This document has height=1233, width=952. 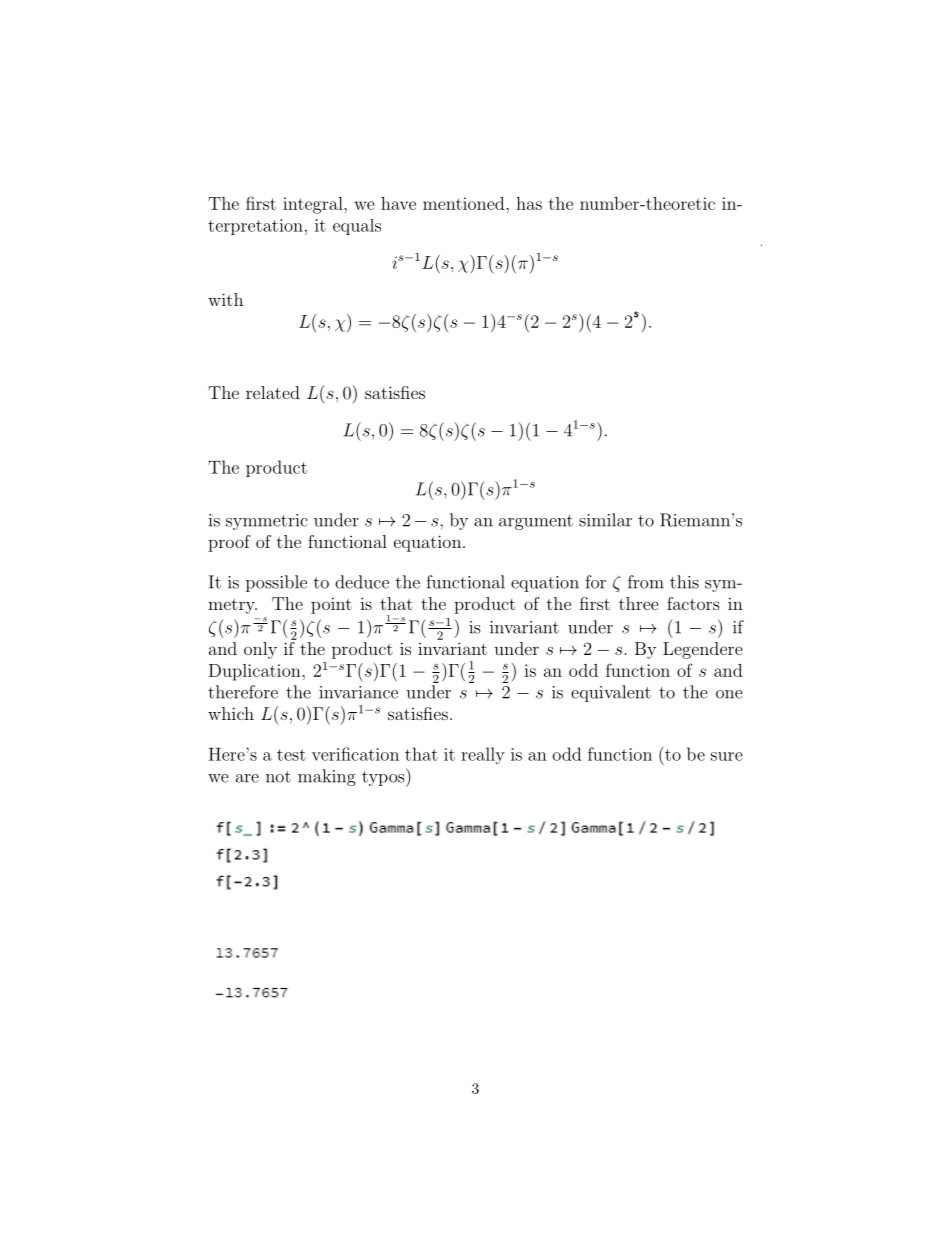 What do you see at coordinates (529, 203) in the document?
I see `has` at bounding box center [529, 203].
